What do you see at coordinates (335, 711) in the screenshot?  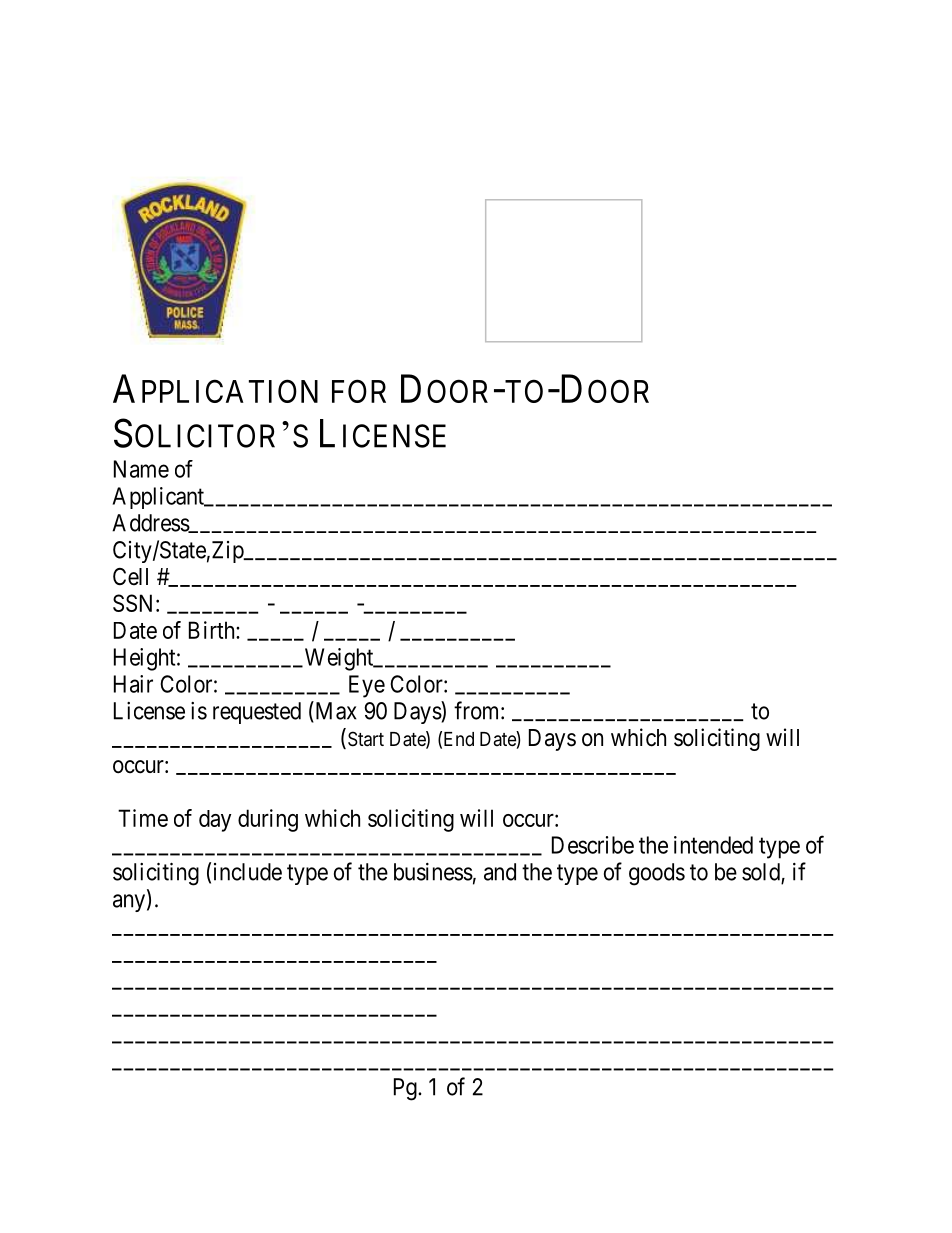 I see `Max` at bounding box center [335, 711].
